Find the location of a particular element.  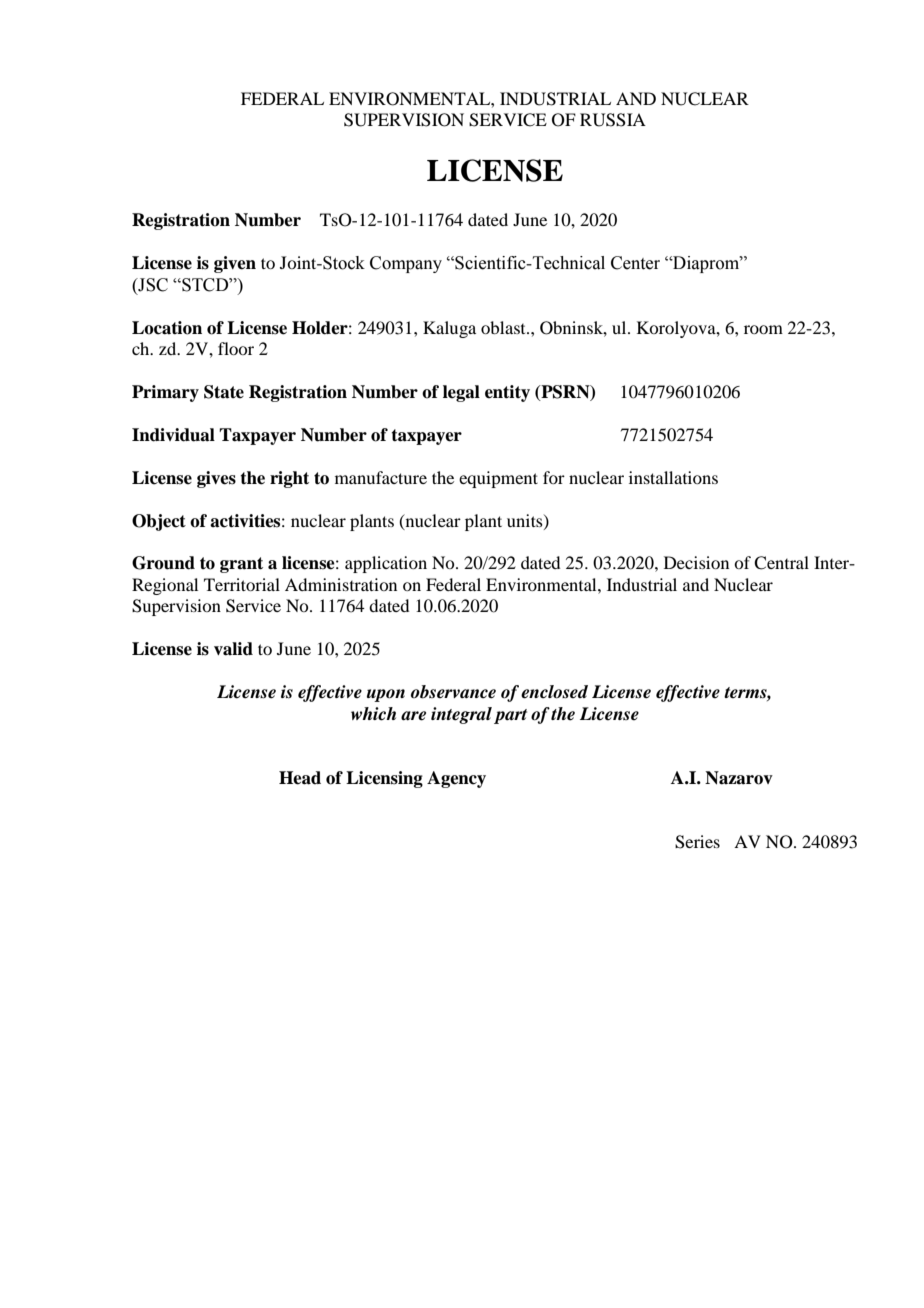

equipment is located at coordinates (498, 479).
